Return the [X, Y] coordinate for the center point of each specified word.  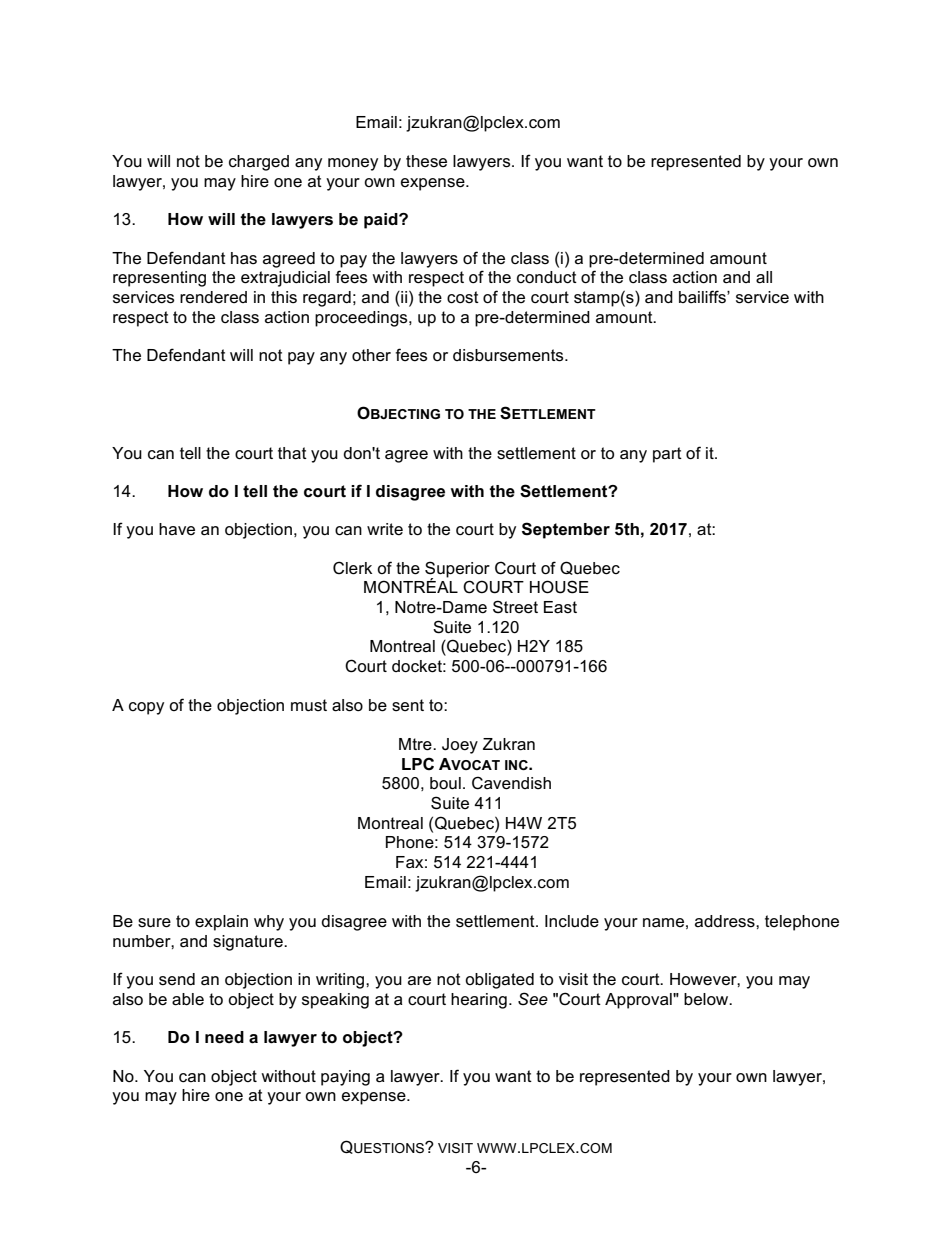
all [764, 277]
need [224, 1037]
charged [259, 163]
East [560, 607]
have [177, 529]
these [426, 161]
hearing [479, 1001]
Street [515, 607]
